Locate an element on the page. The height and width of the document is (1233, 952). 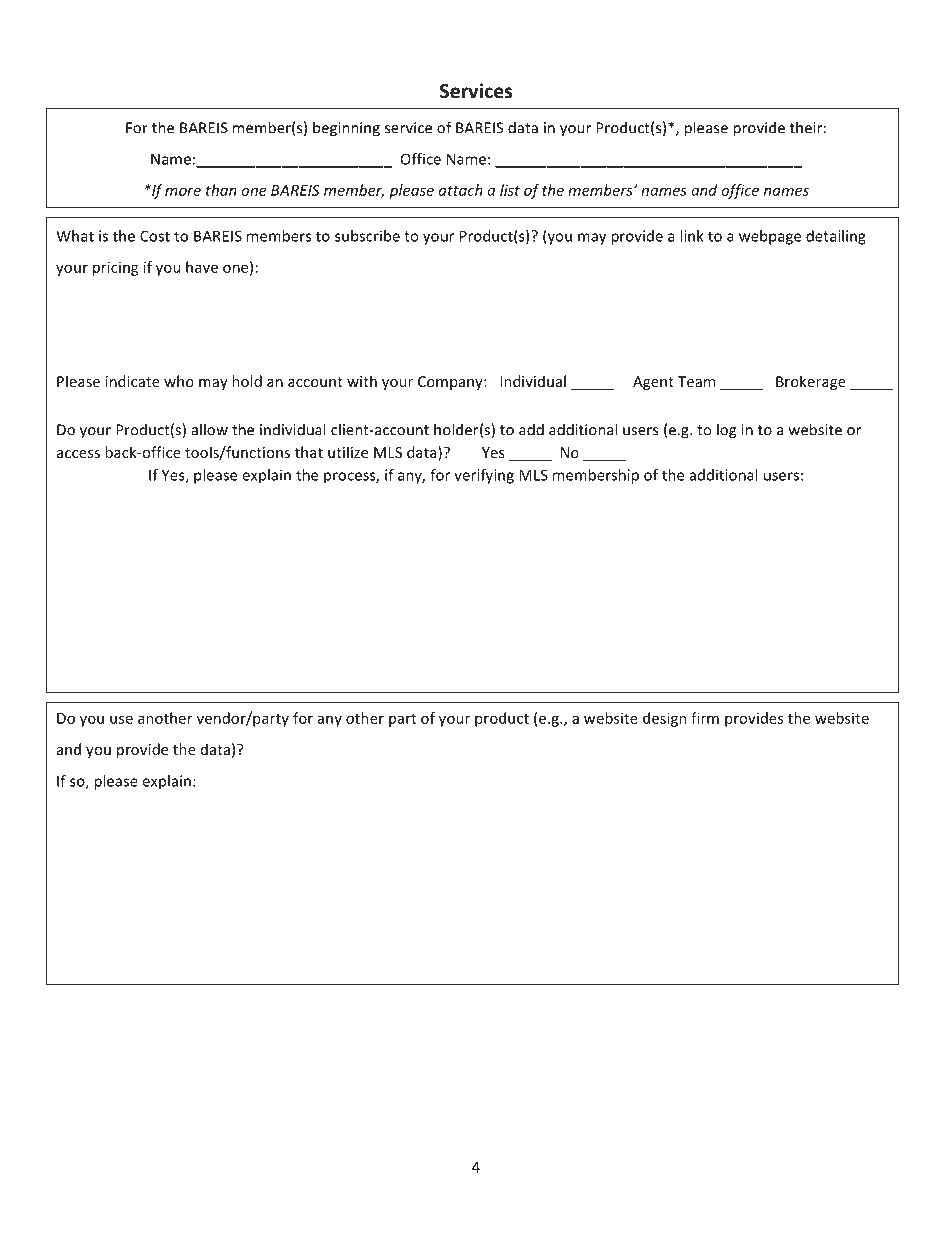
access is located at coordinates (78, 454).
